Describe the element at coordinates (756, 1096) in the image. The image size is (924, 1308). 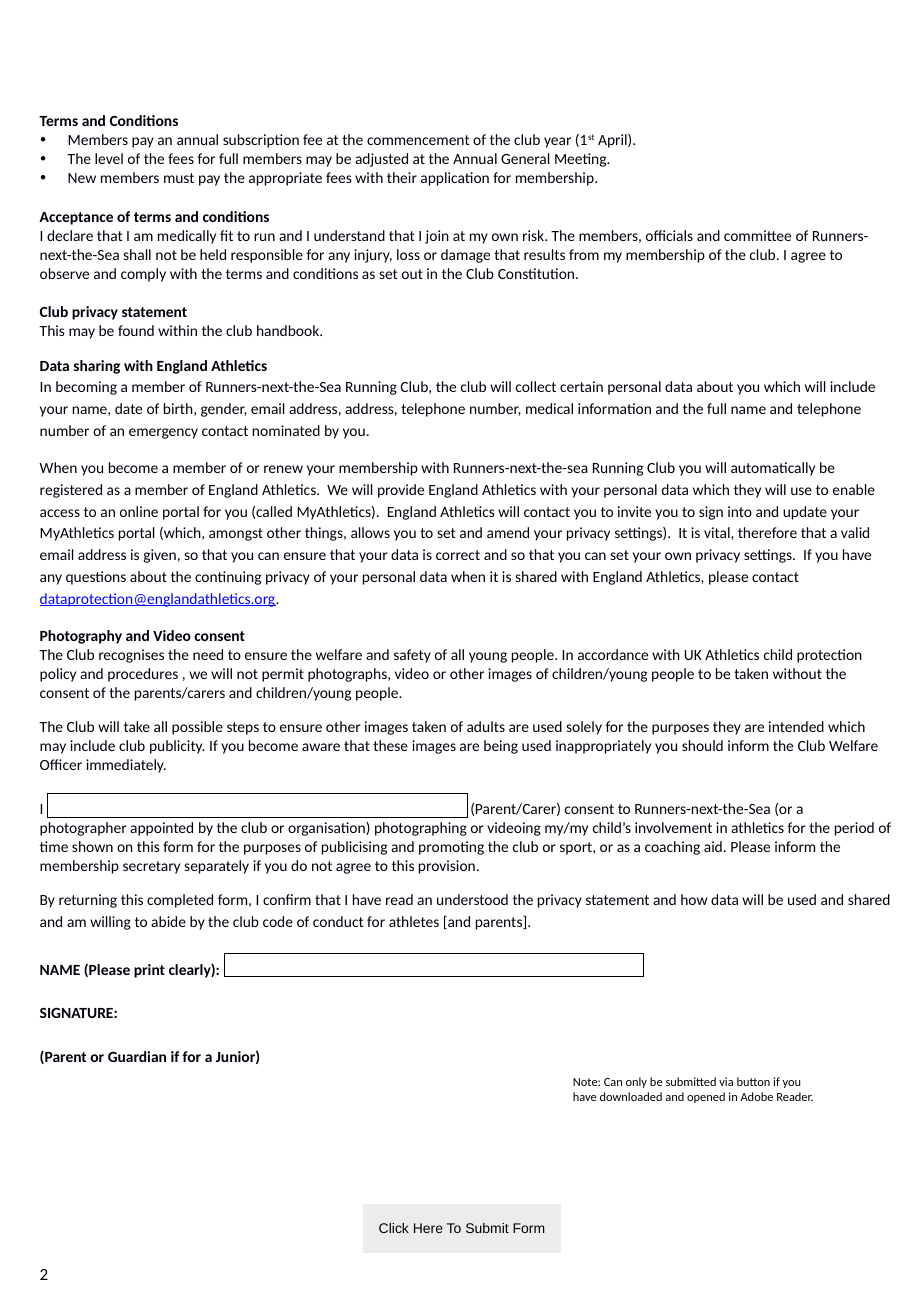
I see `Adobe` at that location.
